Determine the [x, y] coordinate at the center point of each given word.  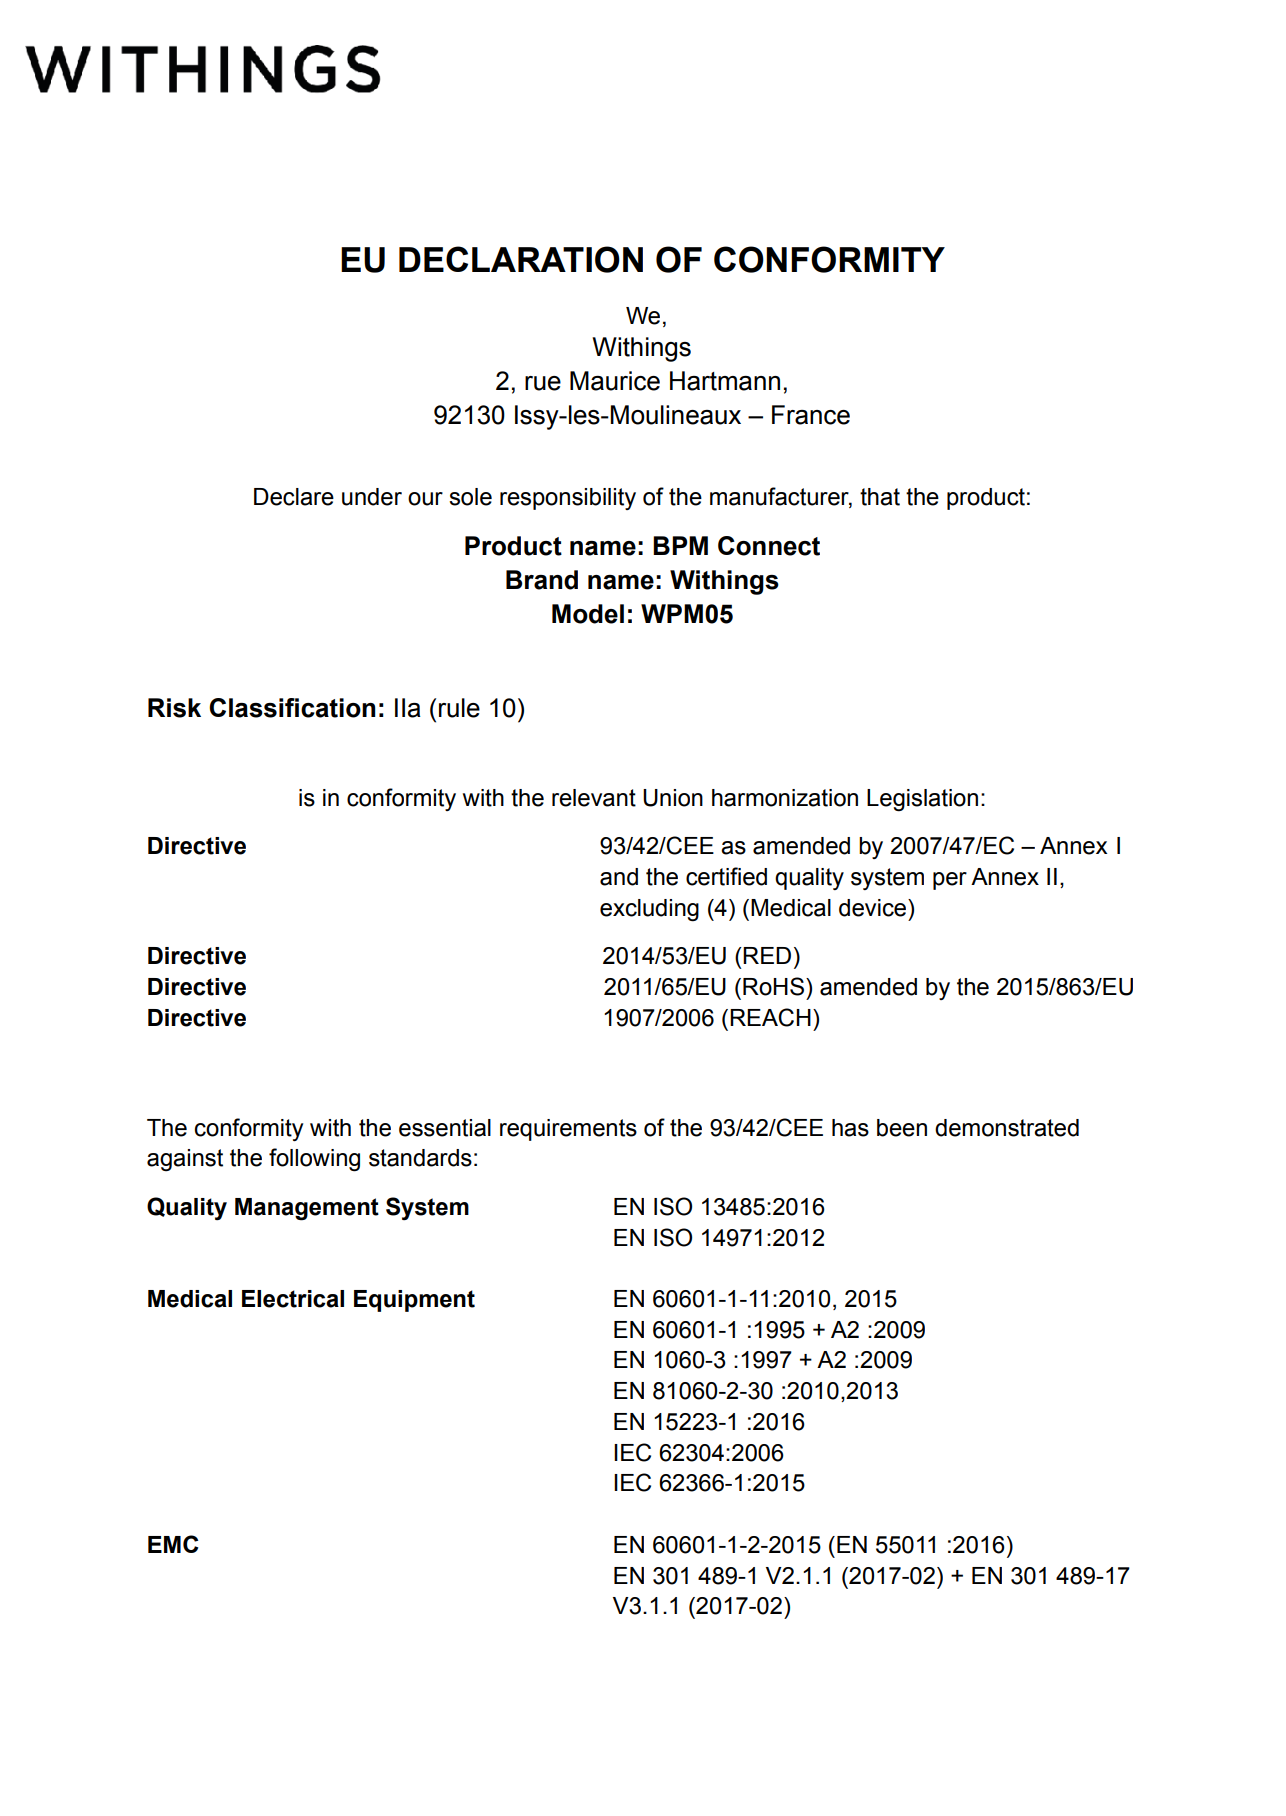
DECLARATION [521, 259]
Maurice [615, 381]
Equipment [414, 1301]
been [902, 1128]
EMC [173, 1544]
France [811, 415]
